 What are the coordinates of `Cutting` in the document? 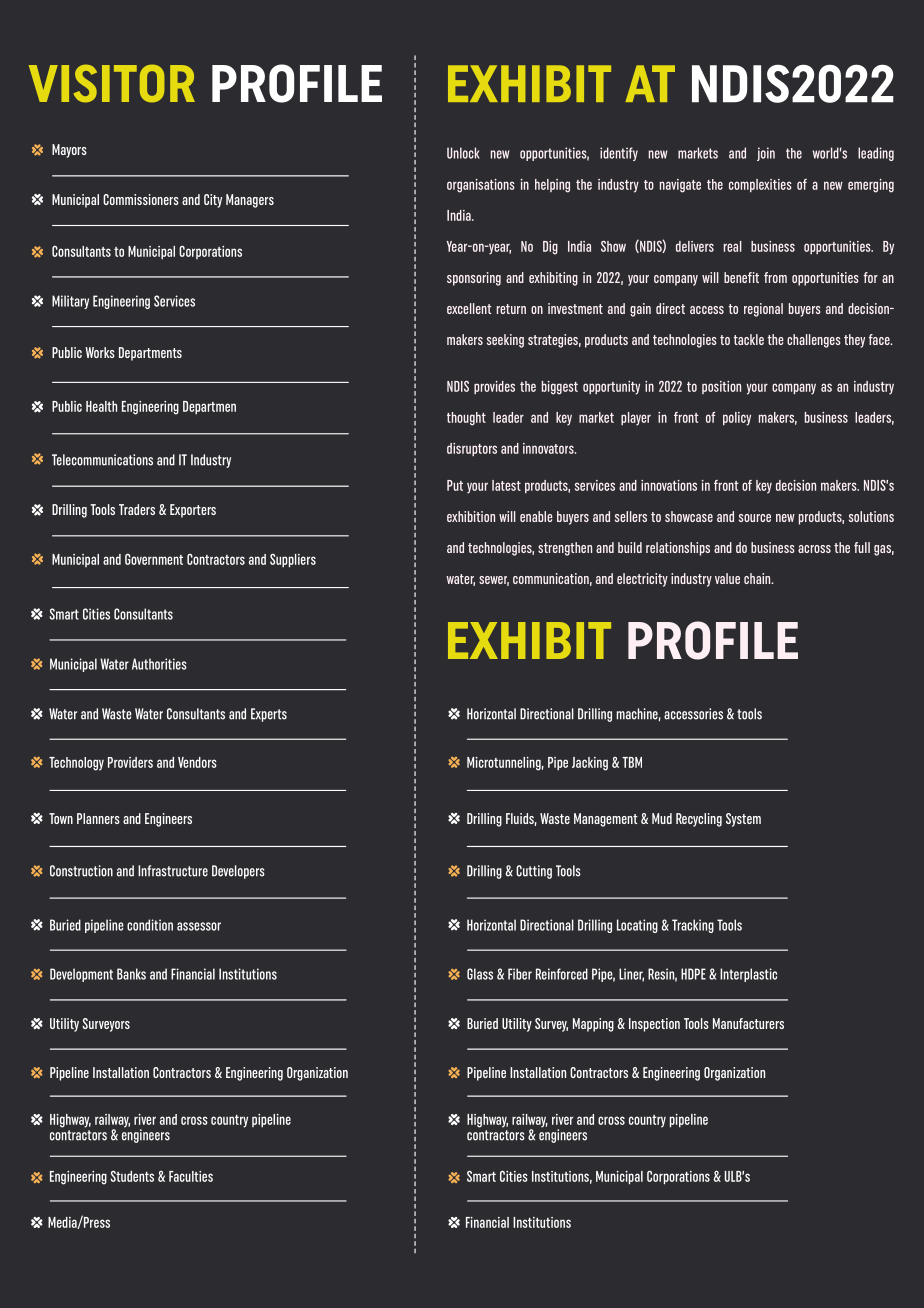 It's located at (534, 872).
